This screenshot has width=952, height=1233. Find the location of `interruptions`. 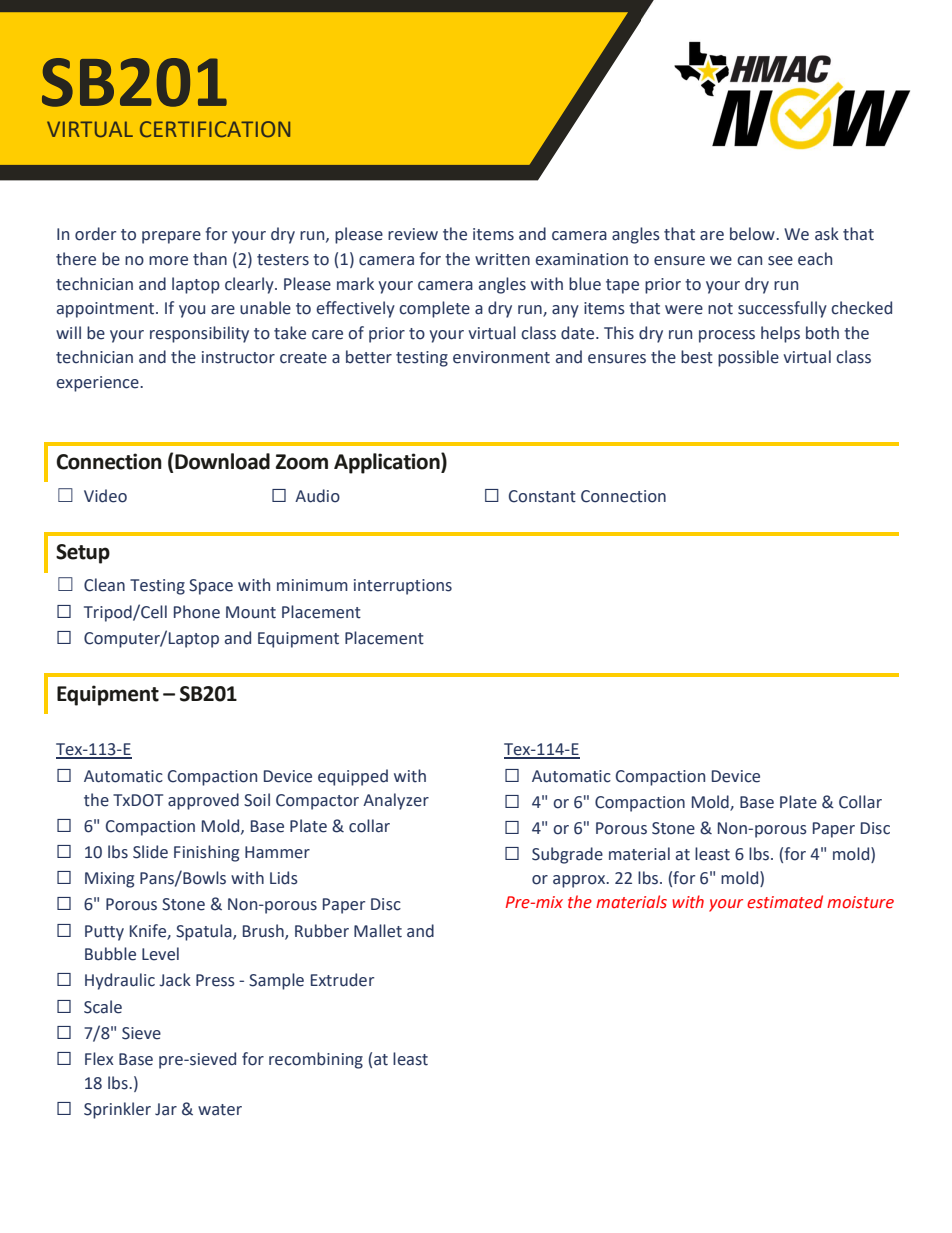

interruptions is located at coordinates (403, 587).
